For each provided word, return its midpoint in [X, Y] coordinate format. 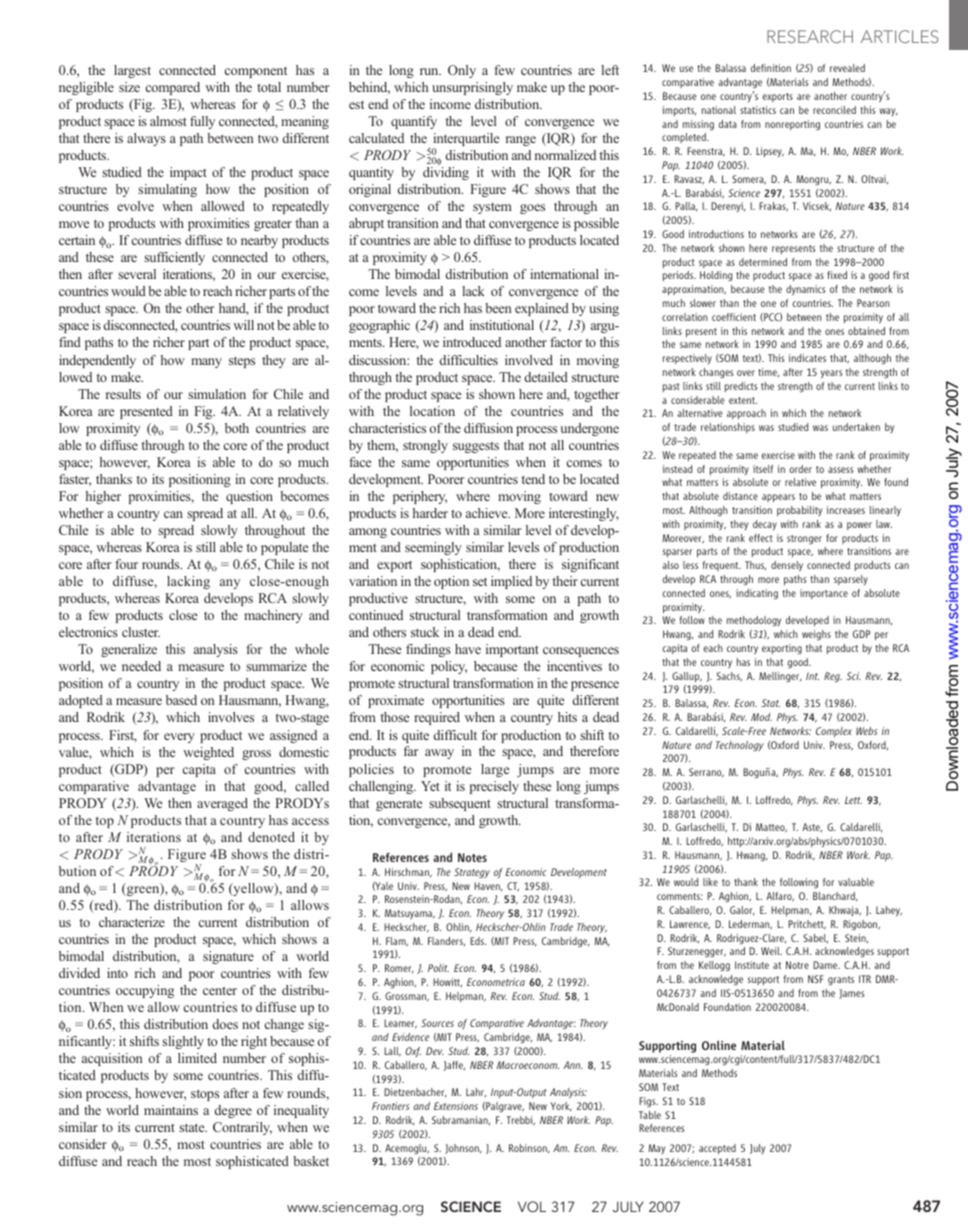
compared [173, 88]
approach [746, 414]
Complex [834, 732]
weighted [208, 753]
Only [462, 71]
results [123, 394]
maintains [171, 1110]
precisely [494, 787]
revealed [847, 68]
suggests [476, 447]
